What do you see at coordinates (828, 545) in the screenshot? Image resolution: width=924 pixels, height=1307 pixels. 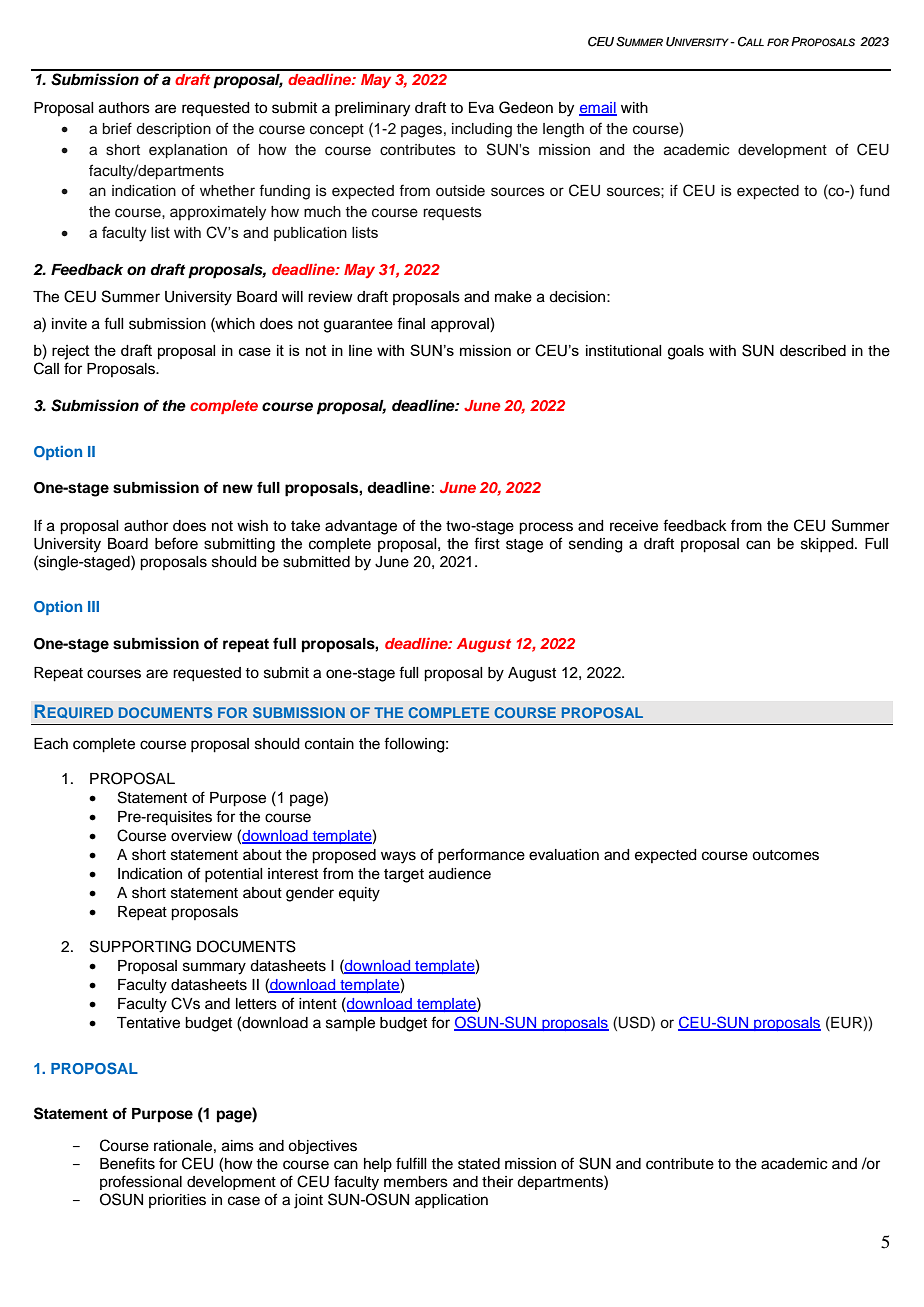 I see `skipped` at bounding box center [828, 545].
